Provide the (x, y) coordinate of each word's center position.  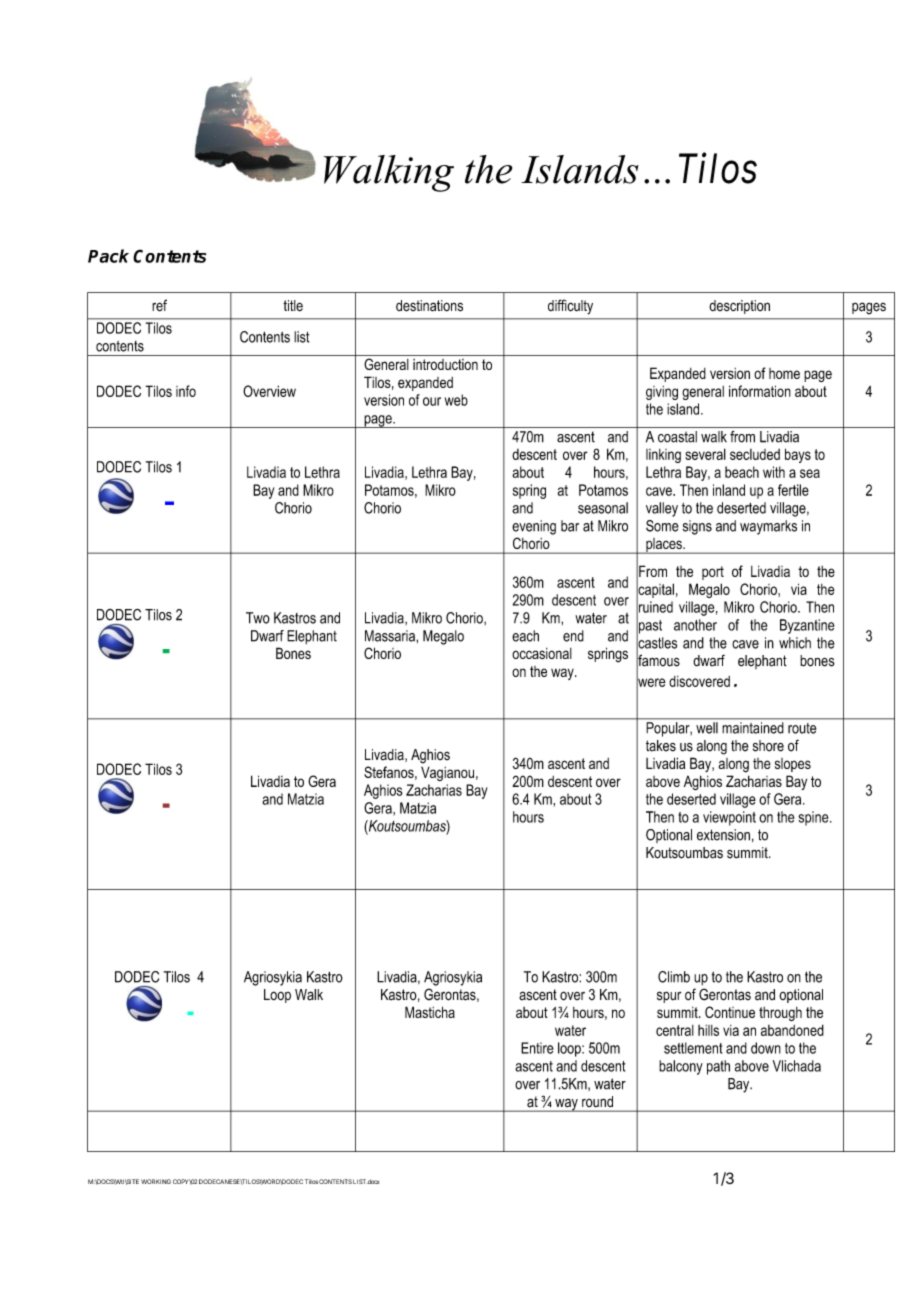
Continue (730, 1012)
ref (159, 305)
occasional (542, 653)
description (739, 307)
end (573, 636)
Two (258, 618)
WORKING (156, 1181)
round (597, 1101)
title (293, 306)
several (705, 454)
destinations (429, 306)
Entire (537, 1048)
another (695, 625)
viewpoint (729, 818)
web (456, 400)
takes (661, 746)
